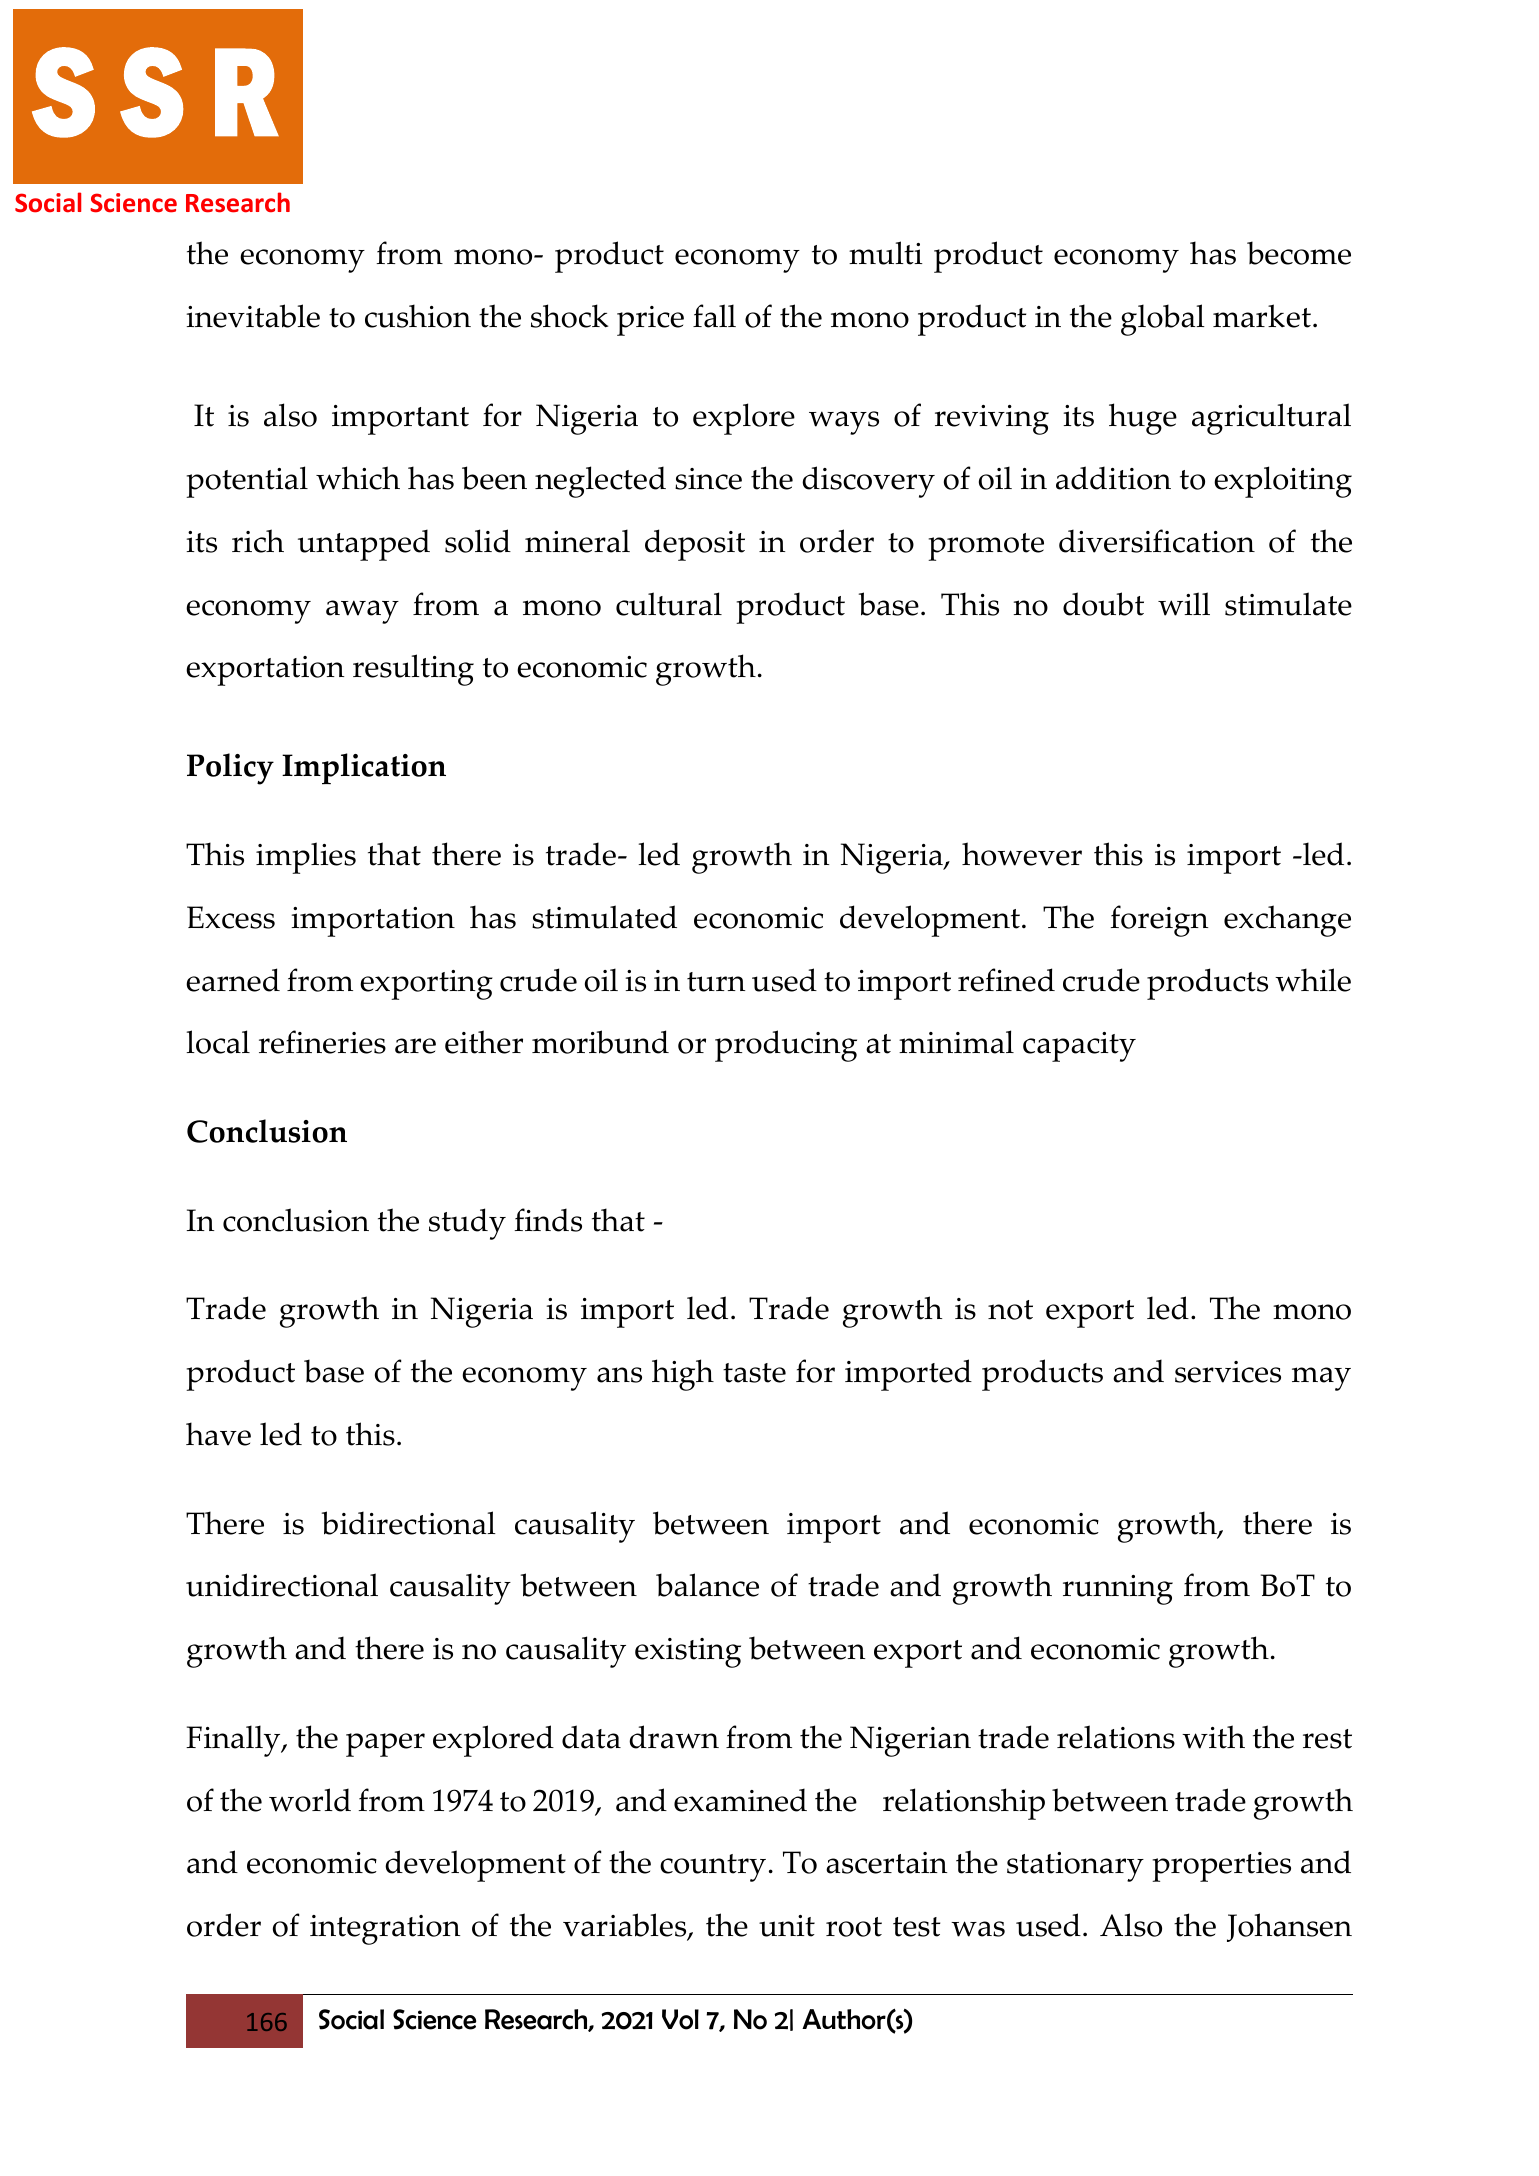 The image size is (1539, 2176). I want to click on unit, so click(787, 1926).
